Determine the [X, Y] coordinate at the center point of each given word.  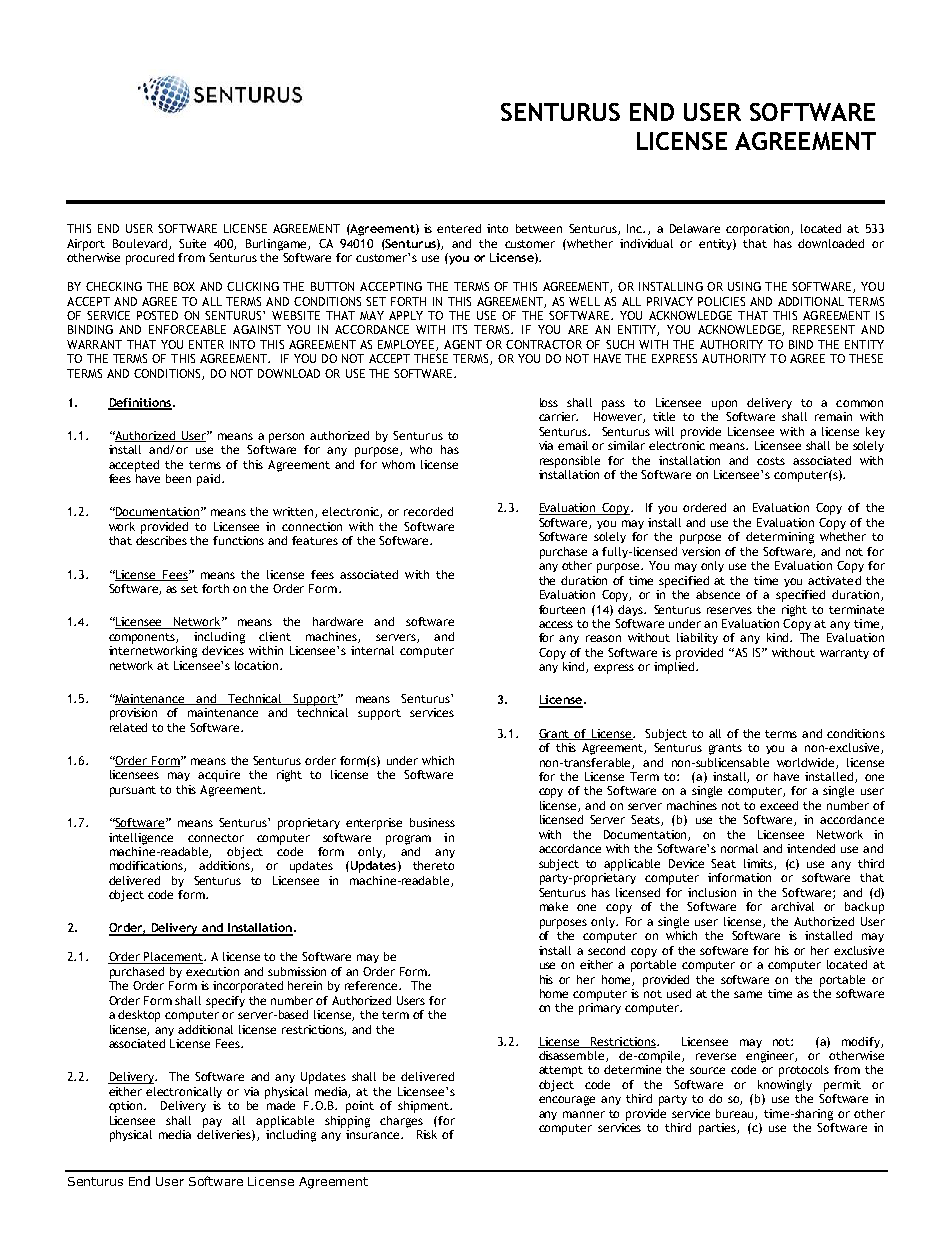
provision [133, 714]
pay [212, 1123]
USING [744, 286]
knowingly [785, 1086]
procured [150, 259]
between [539, 228]
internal [372, 650]
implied [675, 668]
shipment [425, 1107]
